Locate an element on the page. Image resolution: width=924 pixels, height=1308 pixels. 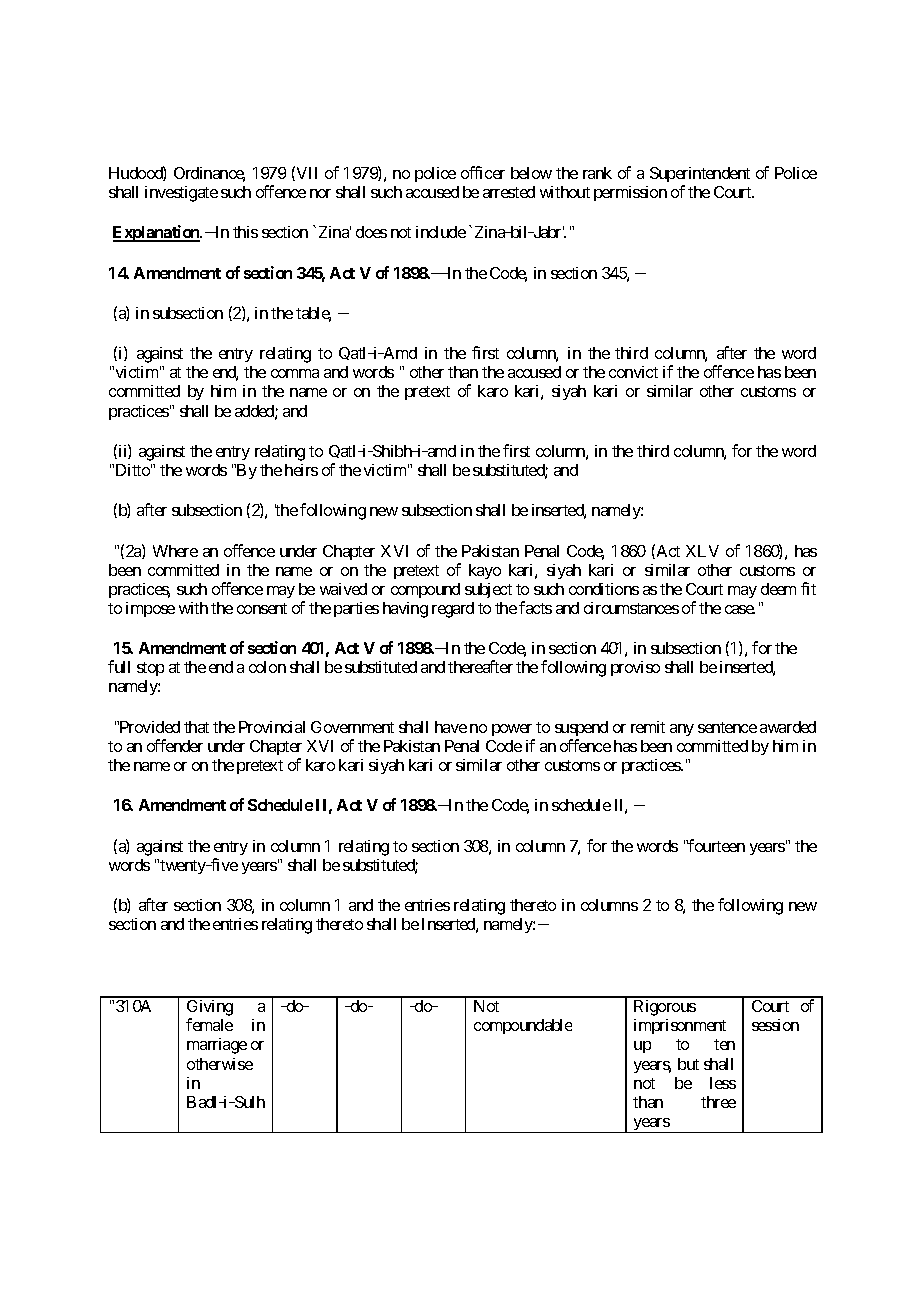
investigate is located at coordinates (181, 194).
